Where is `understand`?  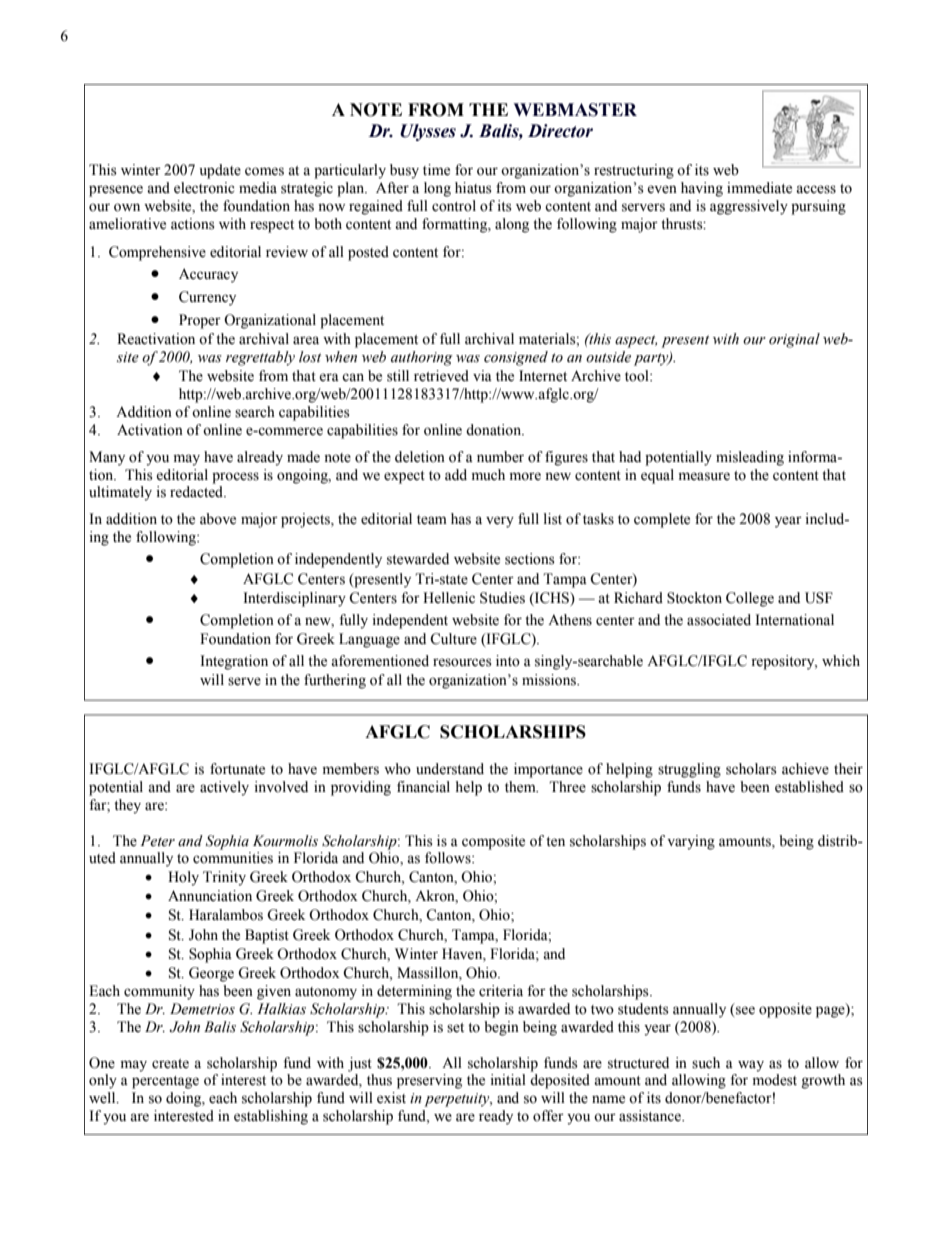
understand is located at coordinates (450, 769).
